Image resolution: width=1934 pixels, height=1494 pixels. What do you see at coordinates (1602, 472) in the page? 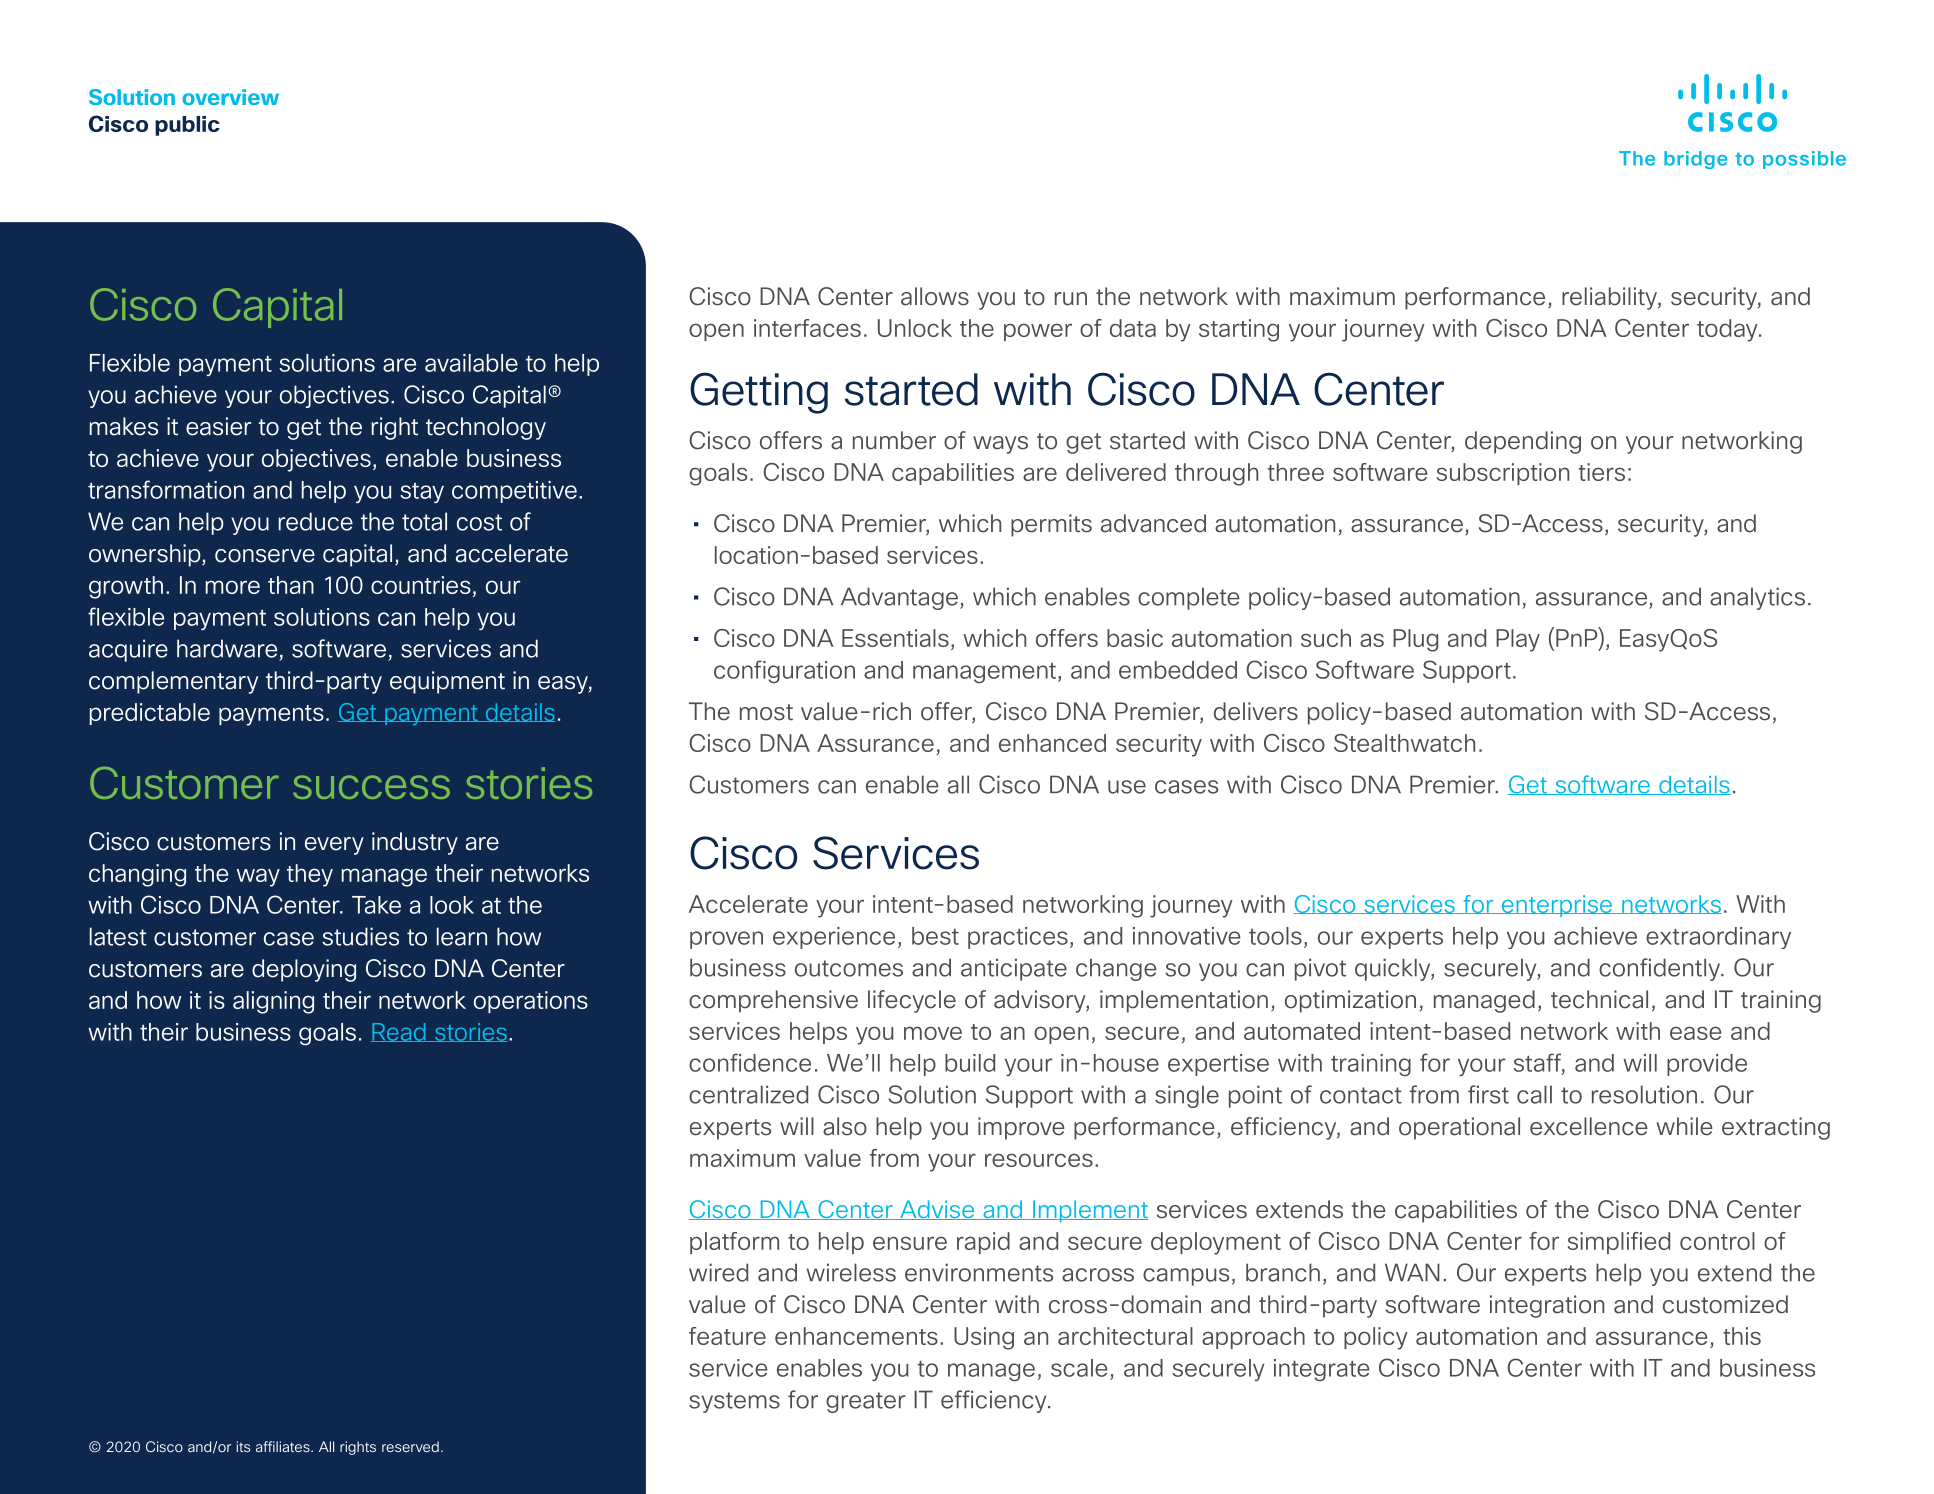
I see `tiers` at bounding box center [1602, 472].
